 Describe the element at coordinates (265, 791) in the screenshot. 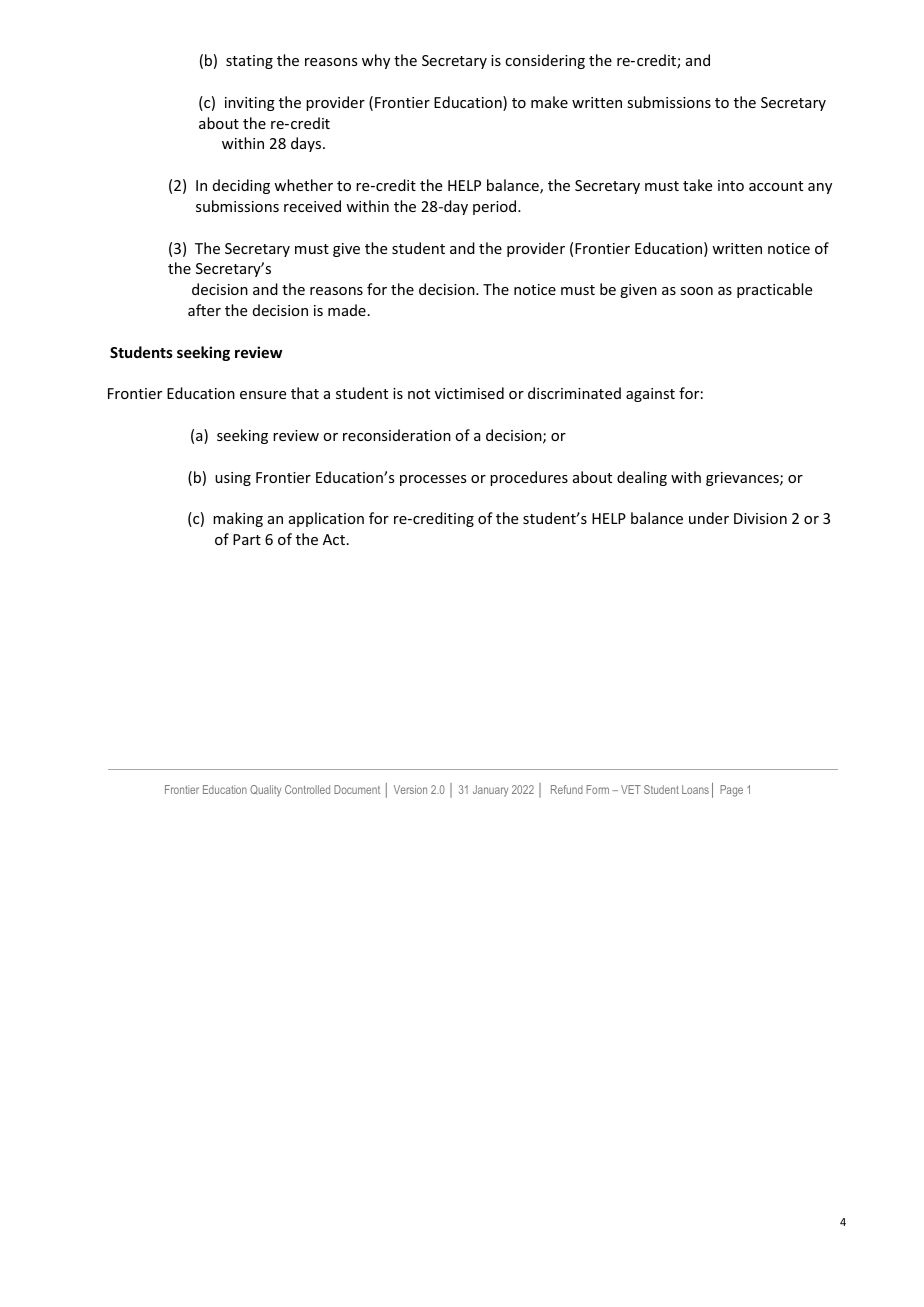

I see `Quality` at that location.
